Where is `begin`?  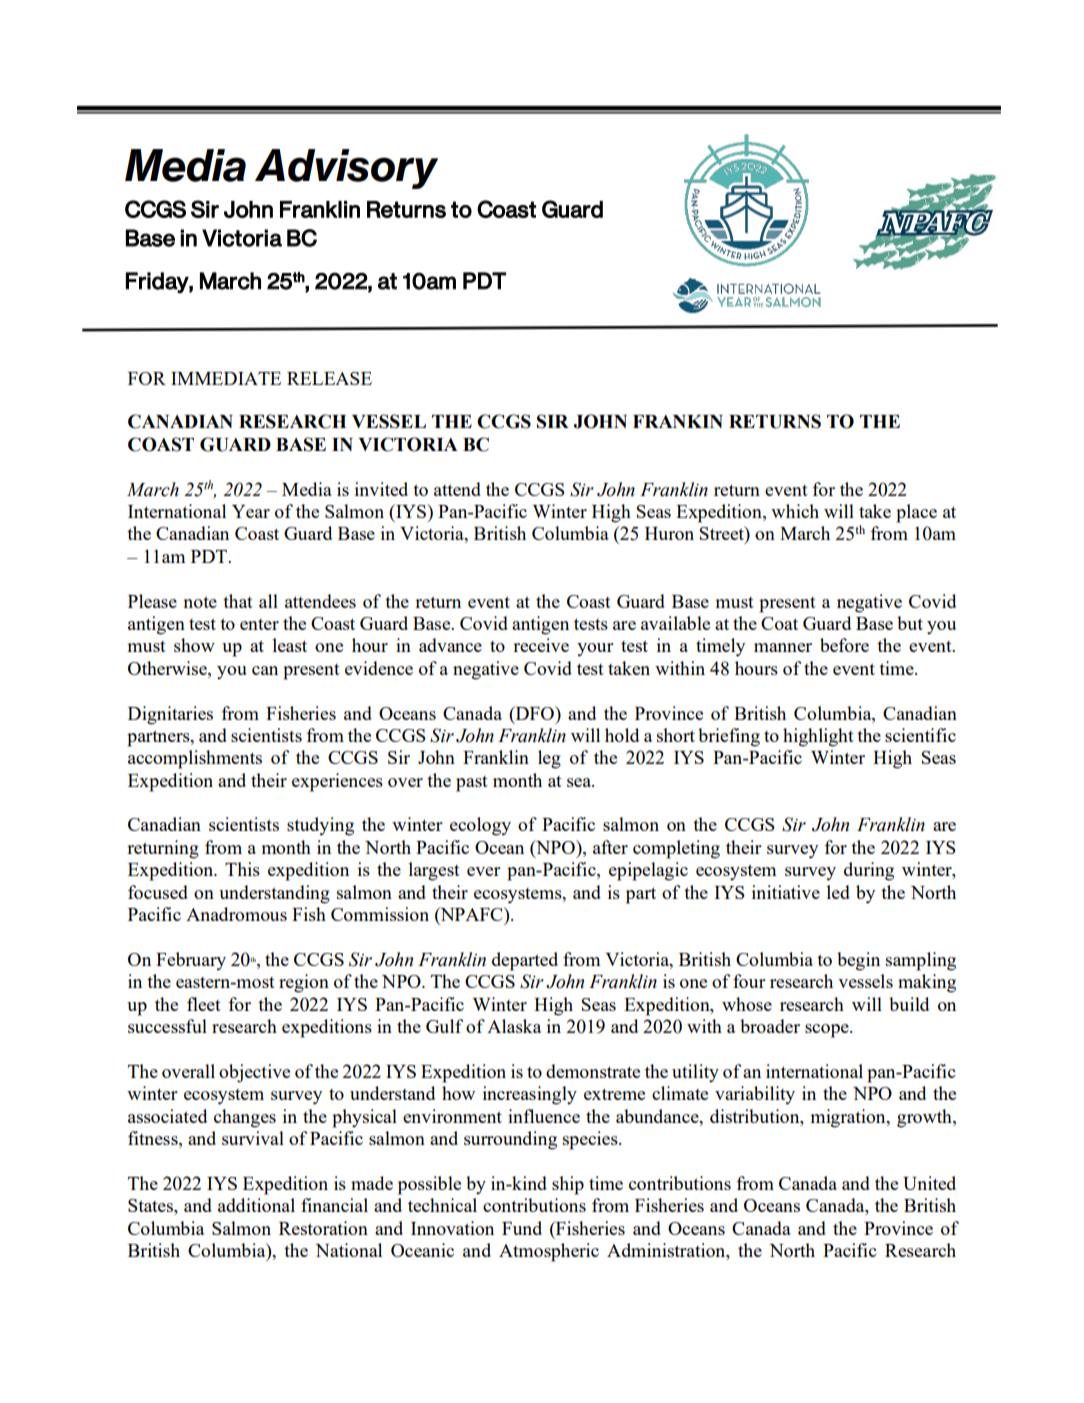 begin is located at coordinates (858, 961).
